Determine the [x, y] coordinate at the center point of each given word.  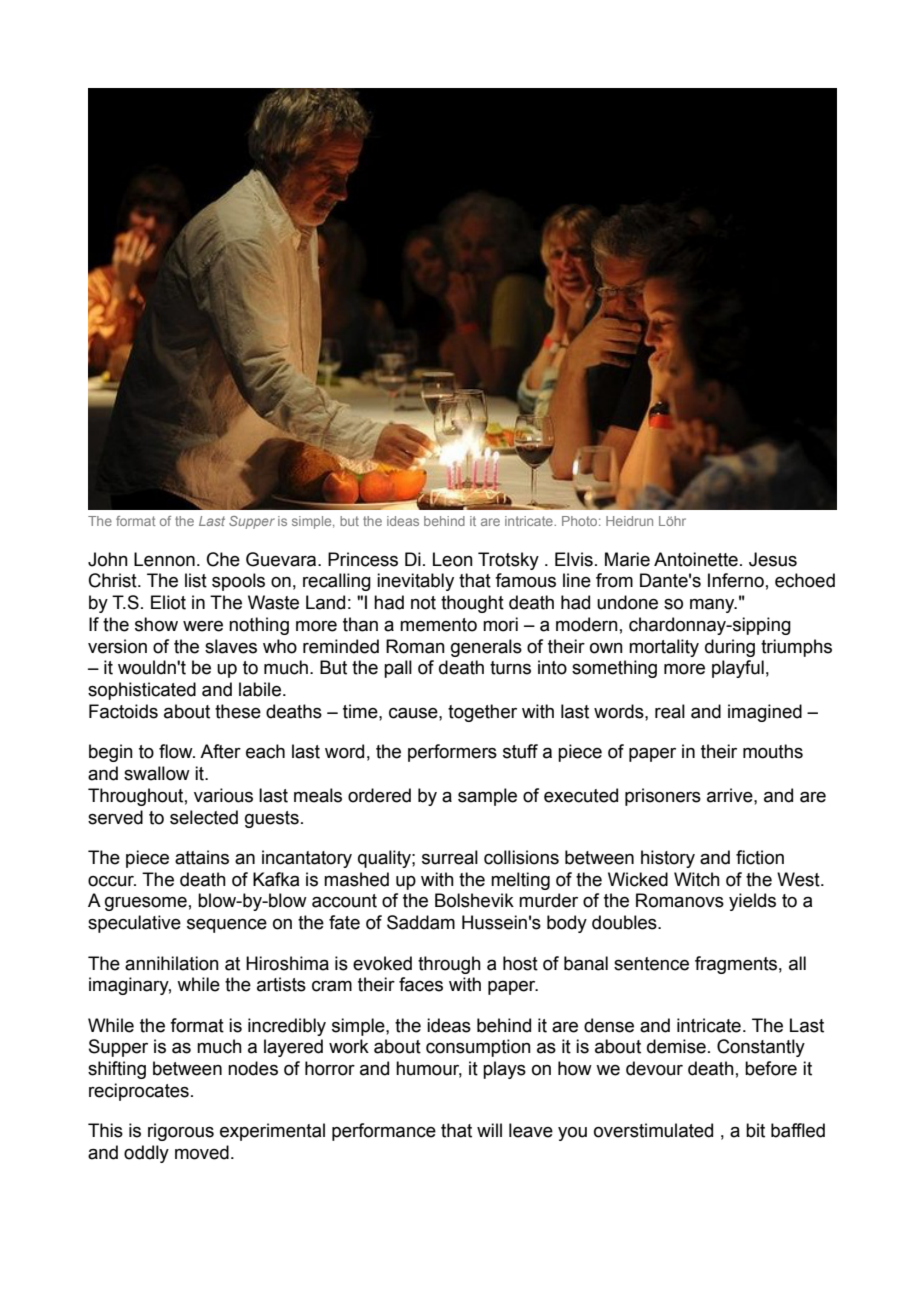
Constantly [761, 1048]
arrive [731, 795]
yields [752, 902]
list [196, 580]
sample [487, 797]
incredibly [287, 1027]
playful [738, 669]
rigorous [181, 1132]
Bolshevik [474, 900]
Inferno [736, 580]
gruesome [146, 904]
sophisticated [142, 691]
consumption [478, 1048]
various [223, 795]
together [482, 713]
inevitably [415, 582]
